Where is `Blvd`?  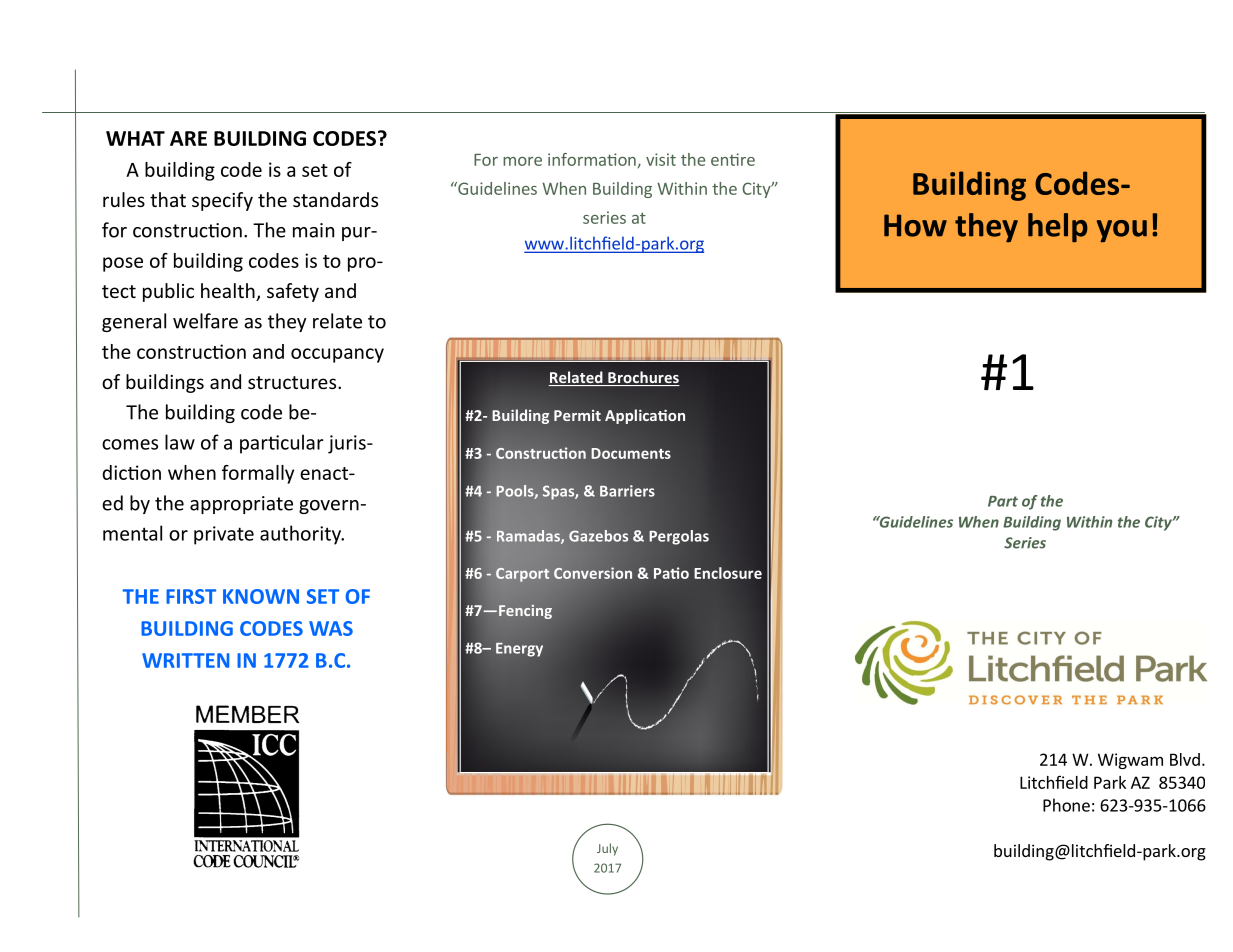 Blvd is located at coordinates (1185, 759).
